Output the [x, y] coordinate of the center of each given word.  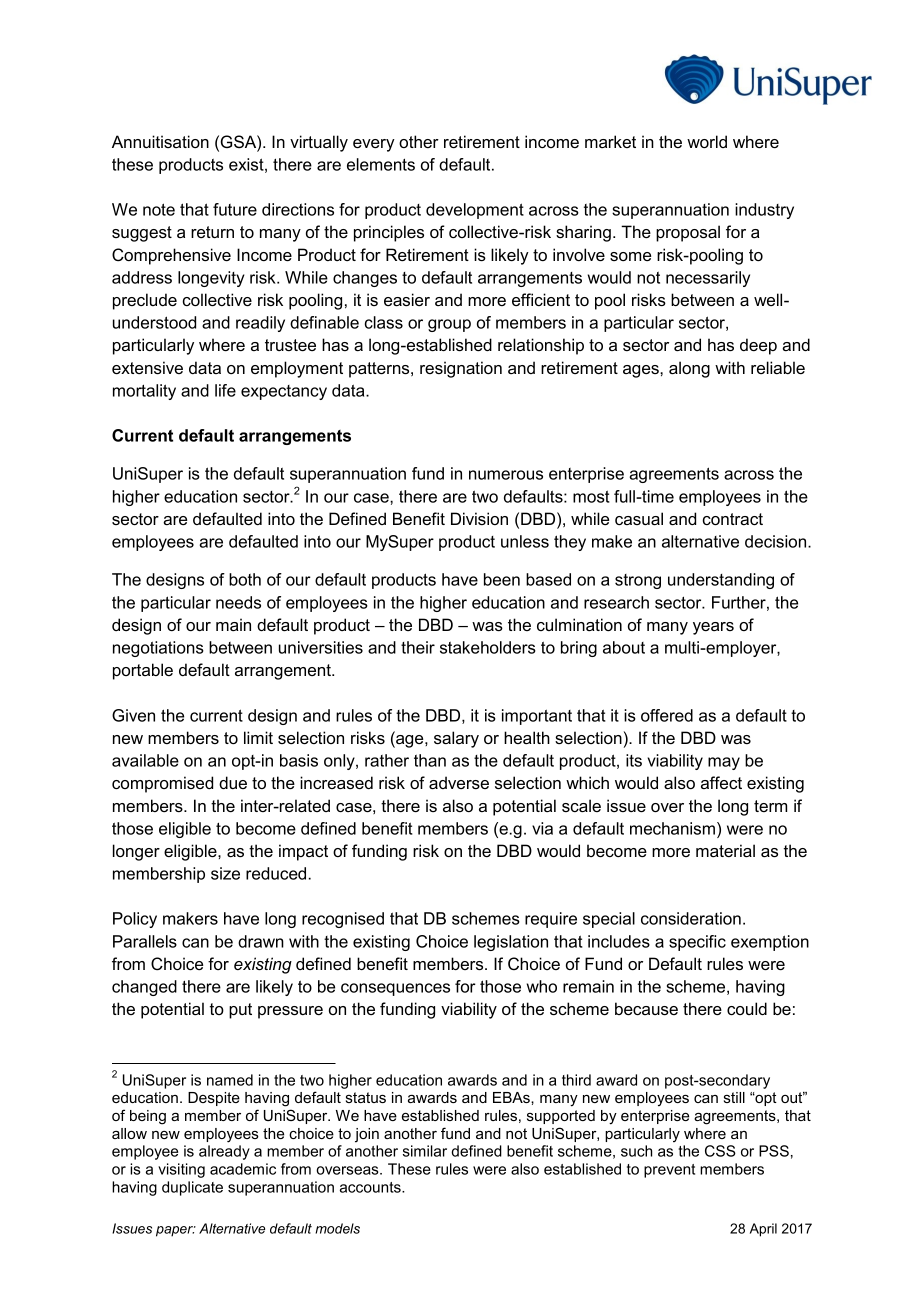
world [707, 141]
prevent [669, 1171]
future [235, 209]
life [225, 390]
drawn [261, 941]
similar [425, 1151]
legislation [511, 943]
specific [697, 943]
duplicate [192, 1188]
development [475, 211]
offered [667, 715]
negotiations [158, 649]
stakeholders [488, 647]
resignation [461, 369]
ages [642, 371]
